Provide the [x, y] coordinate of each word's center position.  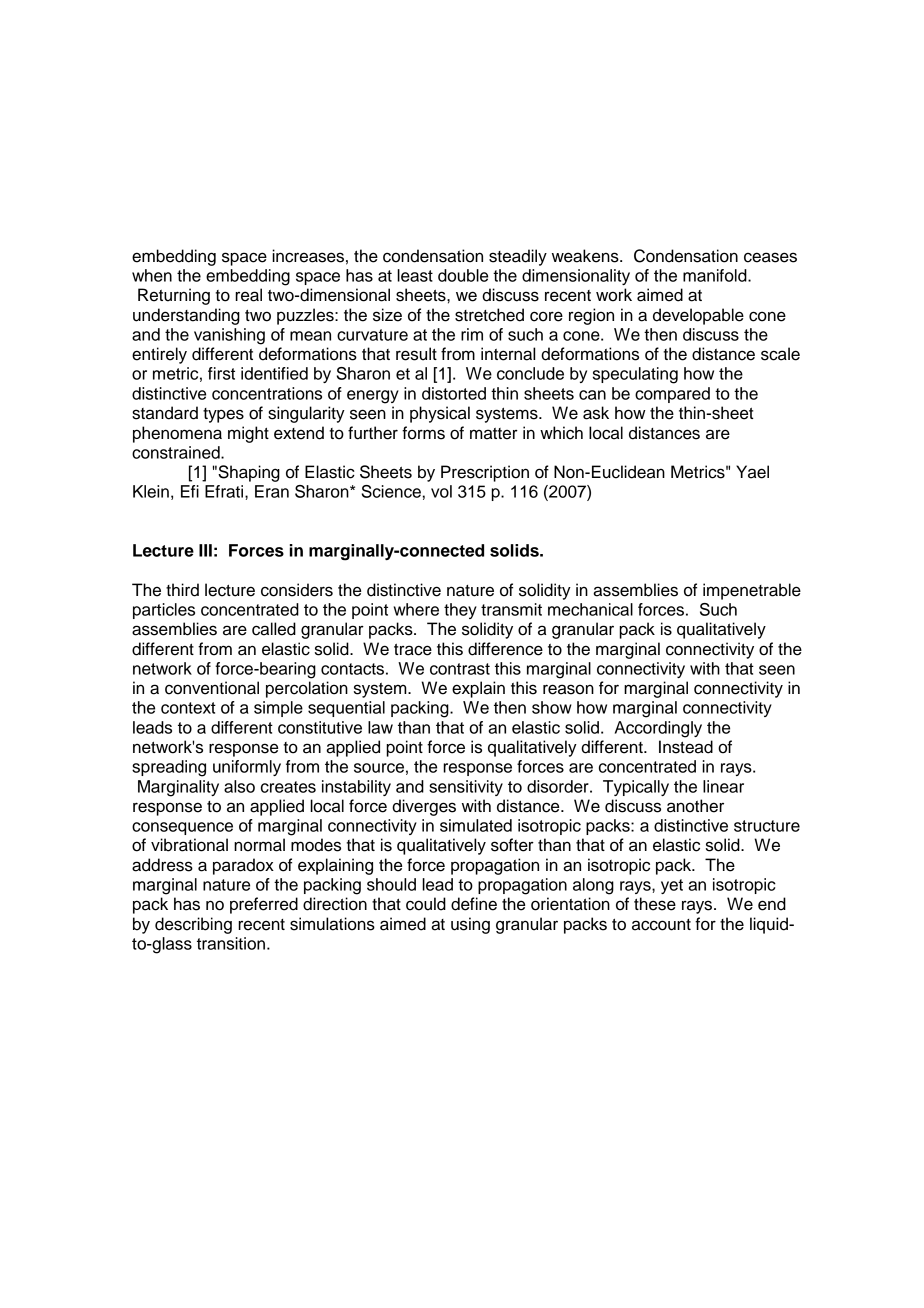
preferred [264, 905]
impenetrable [752, 591]
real [248, 295]
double [463, 275]
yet [672, 886]
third [182, 590]
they [460, 611]
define [474, 904]
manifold [716, 275]
